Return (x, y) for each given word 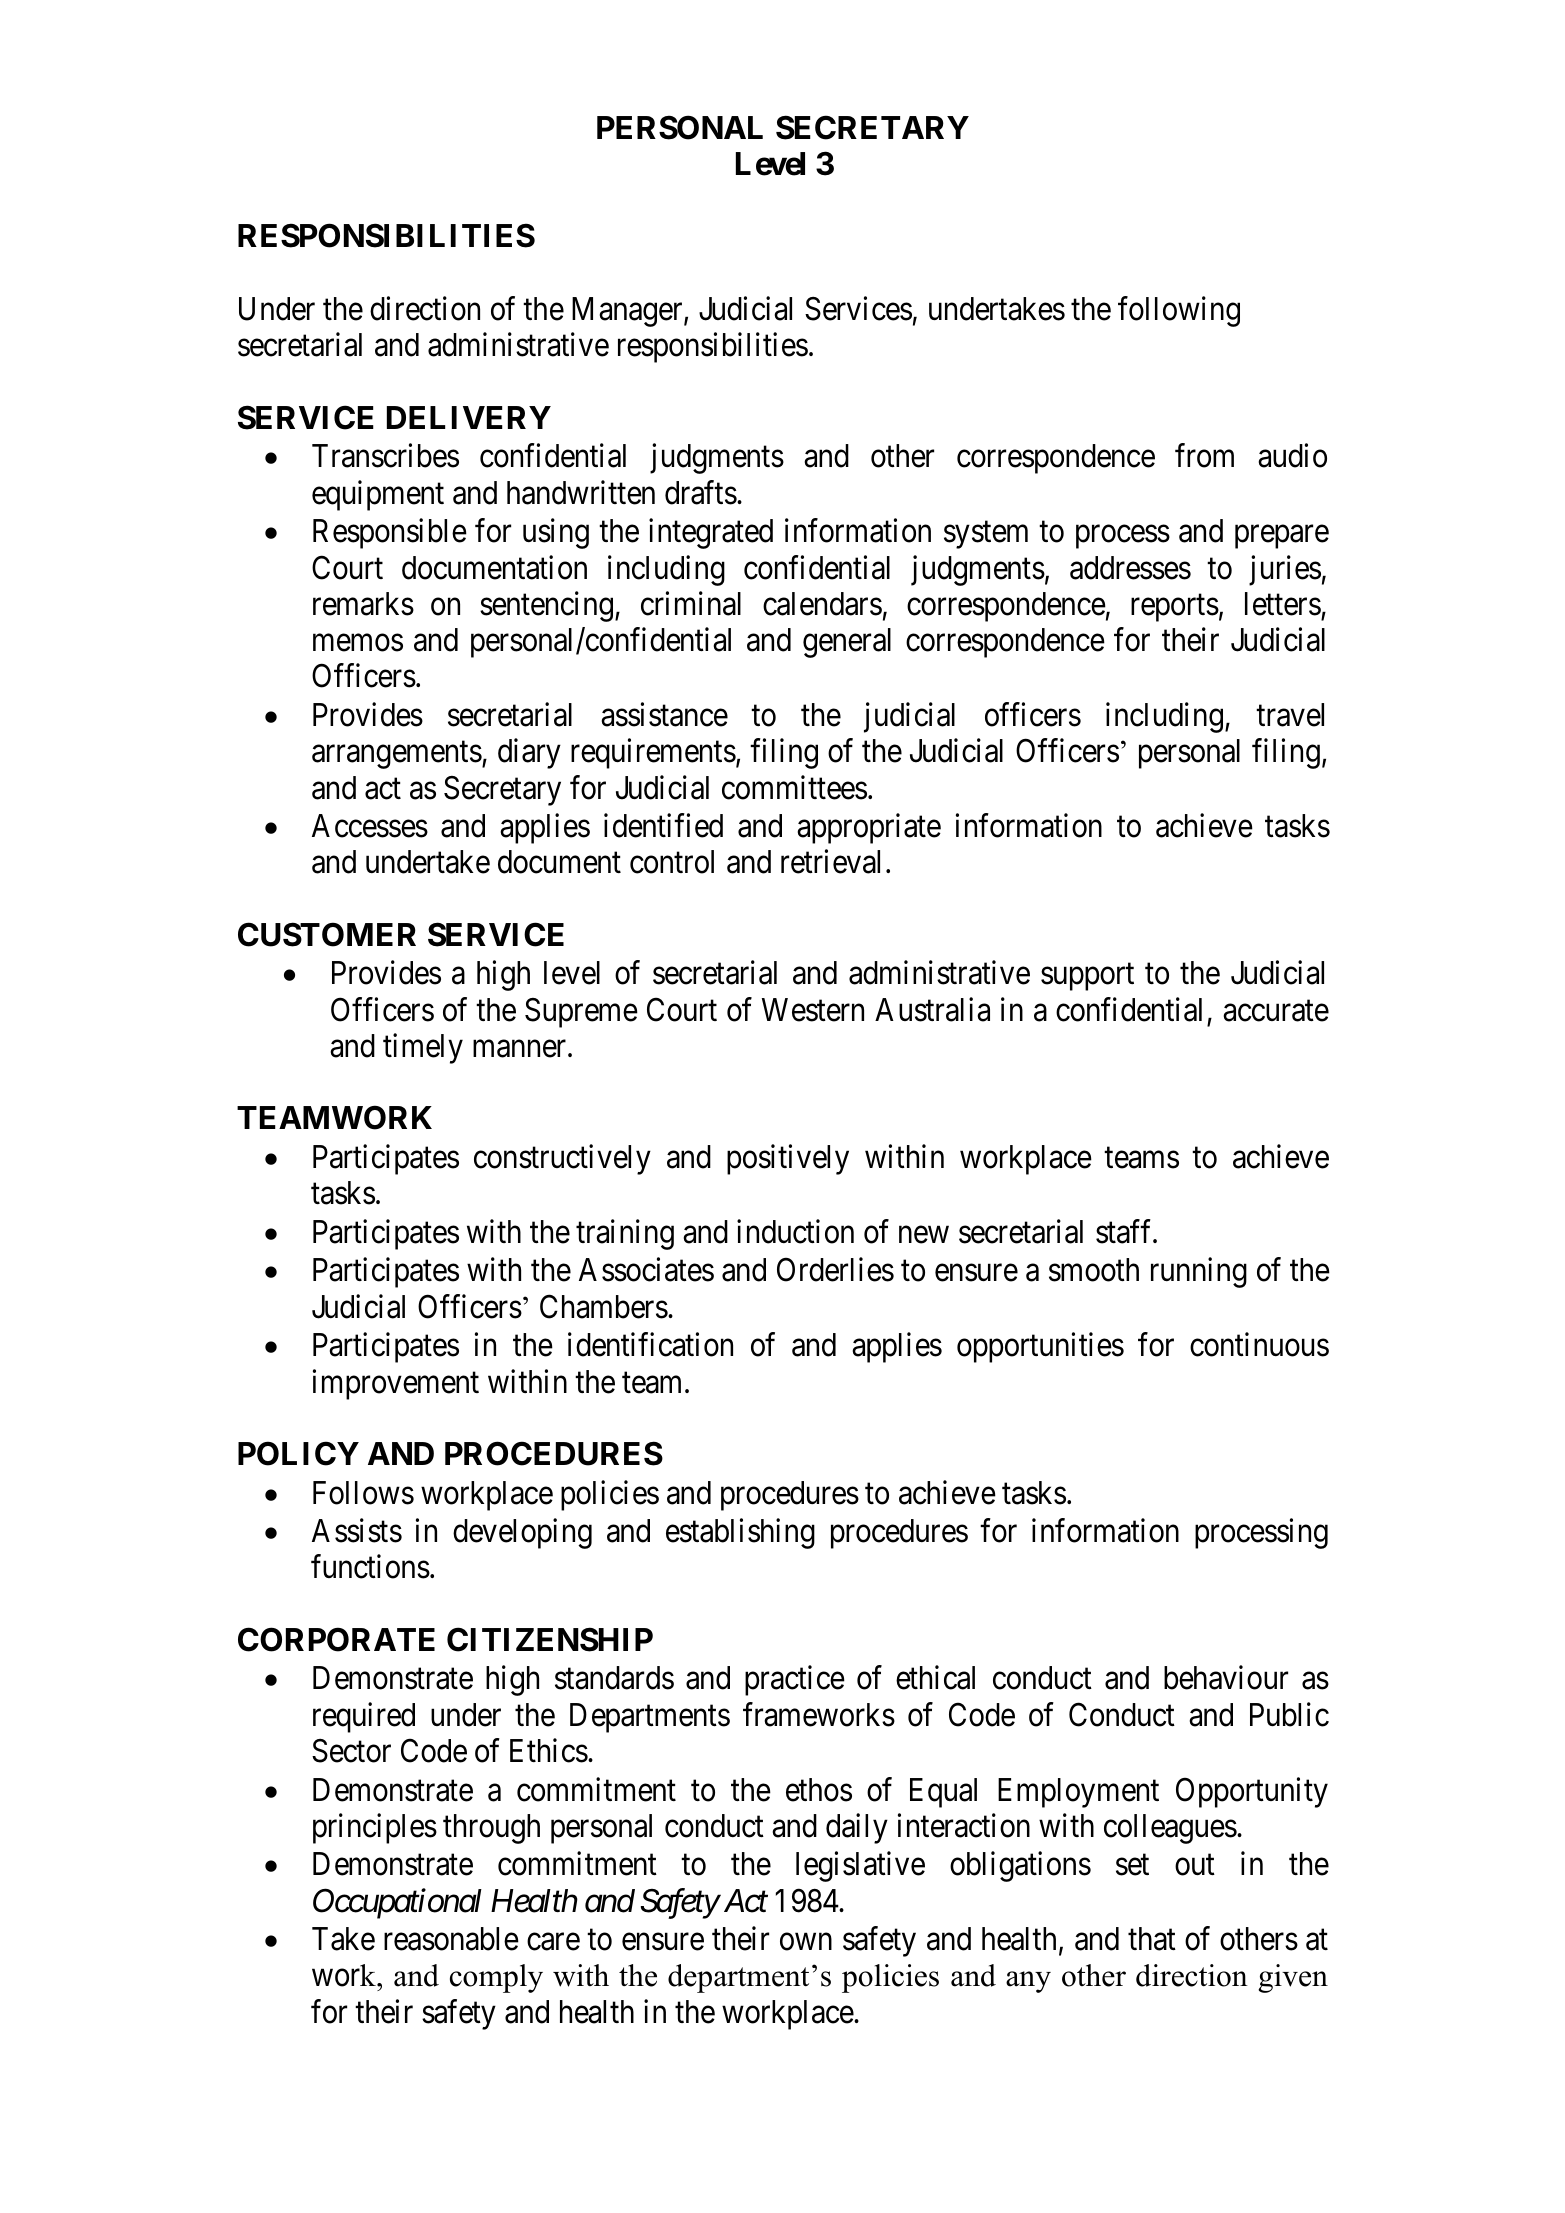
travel (1290, 715)
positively (788, 1159)
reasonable (451, 1939)
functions (370, 1567)
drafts (701, 492)
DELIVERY (469, 417)
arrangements (397, 755)
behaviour (1226, 1678)
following (1179, 312)
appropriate (869, 829)
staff (1125, 1231)
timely (423, 1048)
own (806, 1942)
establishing (740, 1534)
